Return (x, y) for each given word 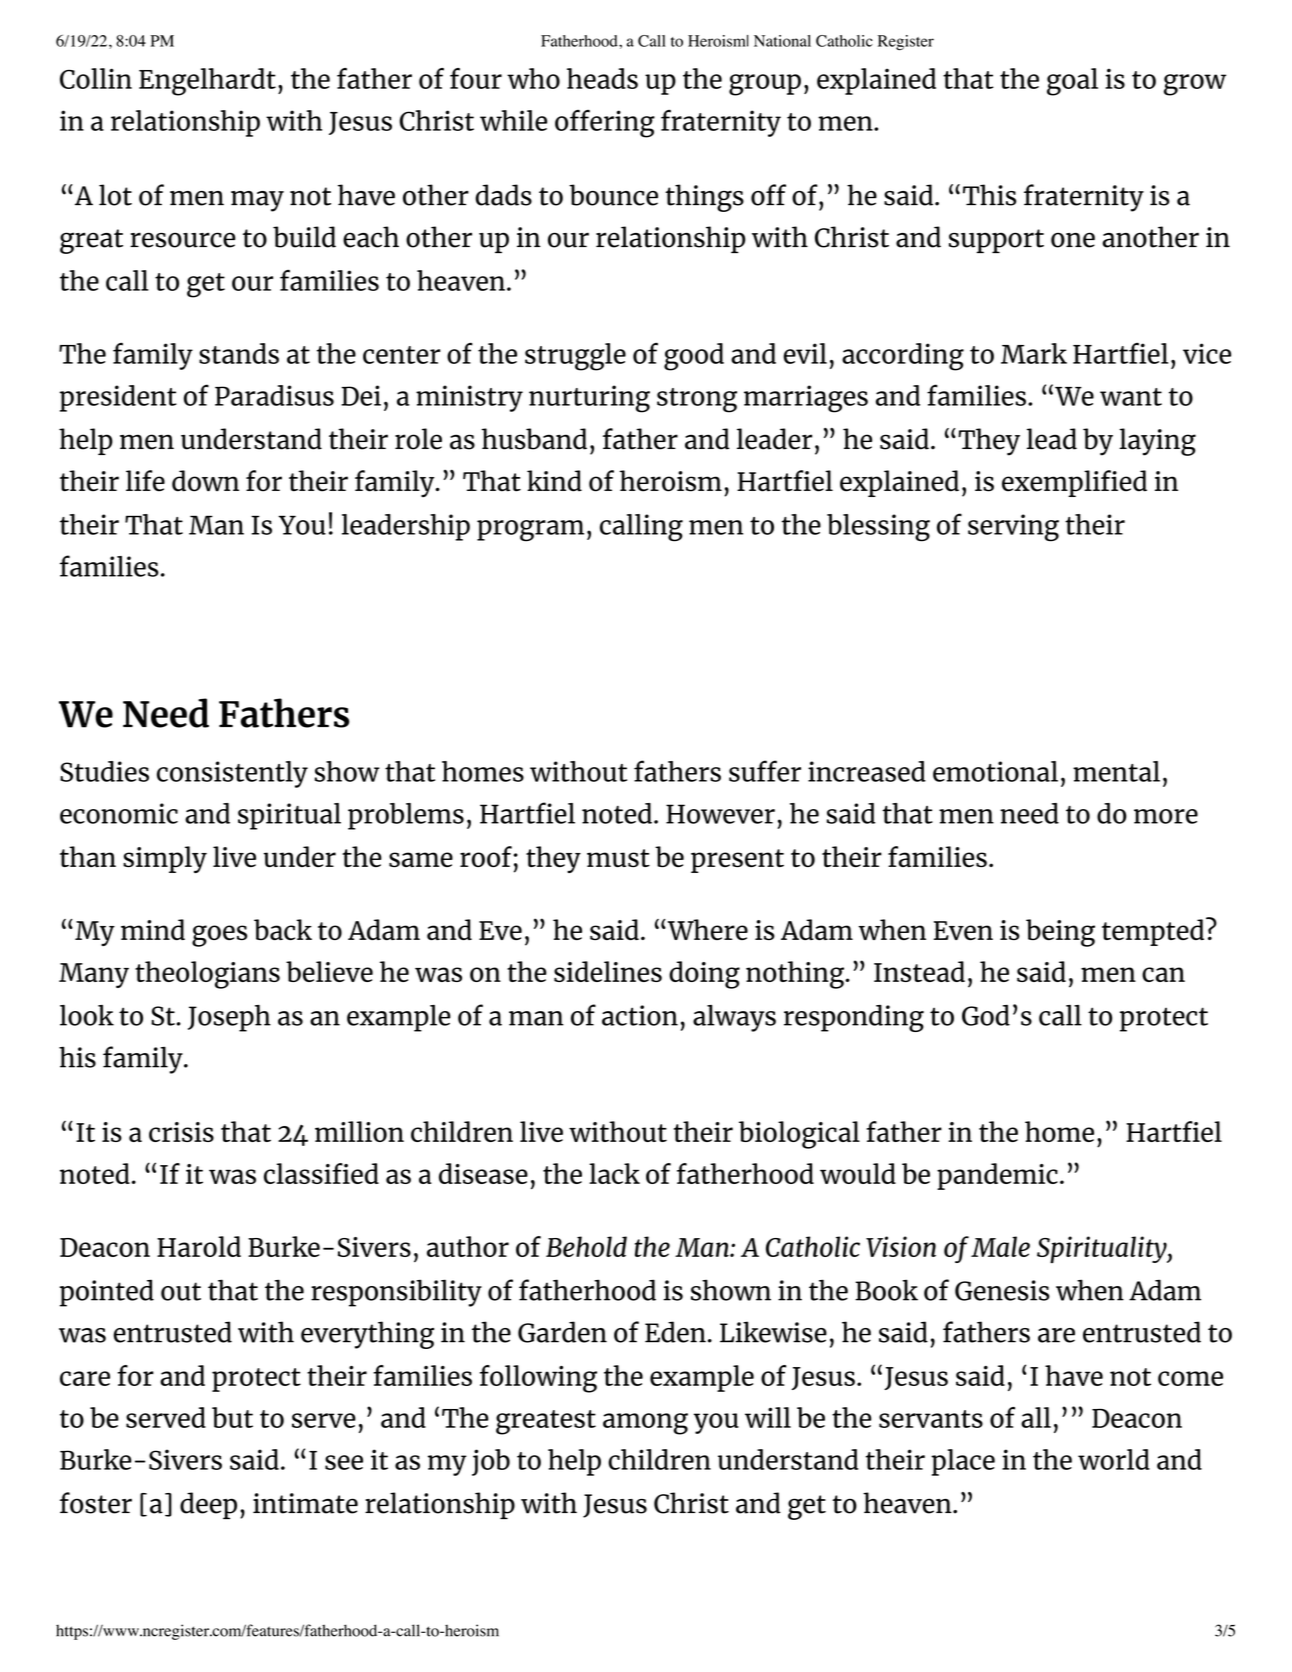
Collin (96, 78)
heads (602, 78)
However (720, 814)
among (645, 1424)
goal (1072, 82)
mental (1116, 771)
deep (208, 1505)
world (1114, 1459)
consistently (232, 774)
